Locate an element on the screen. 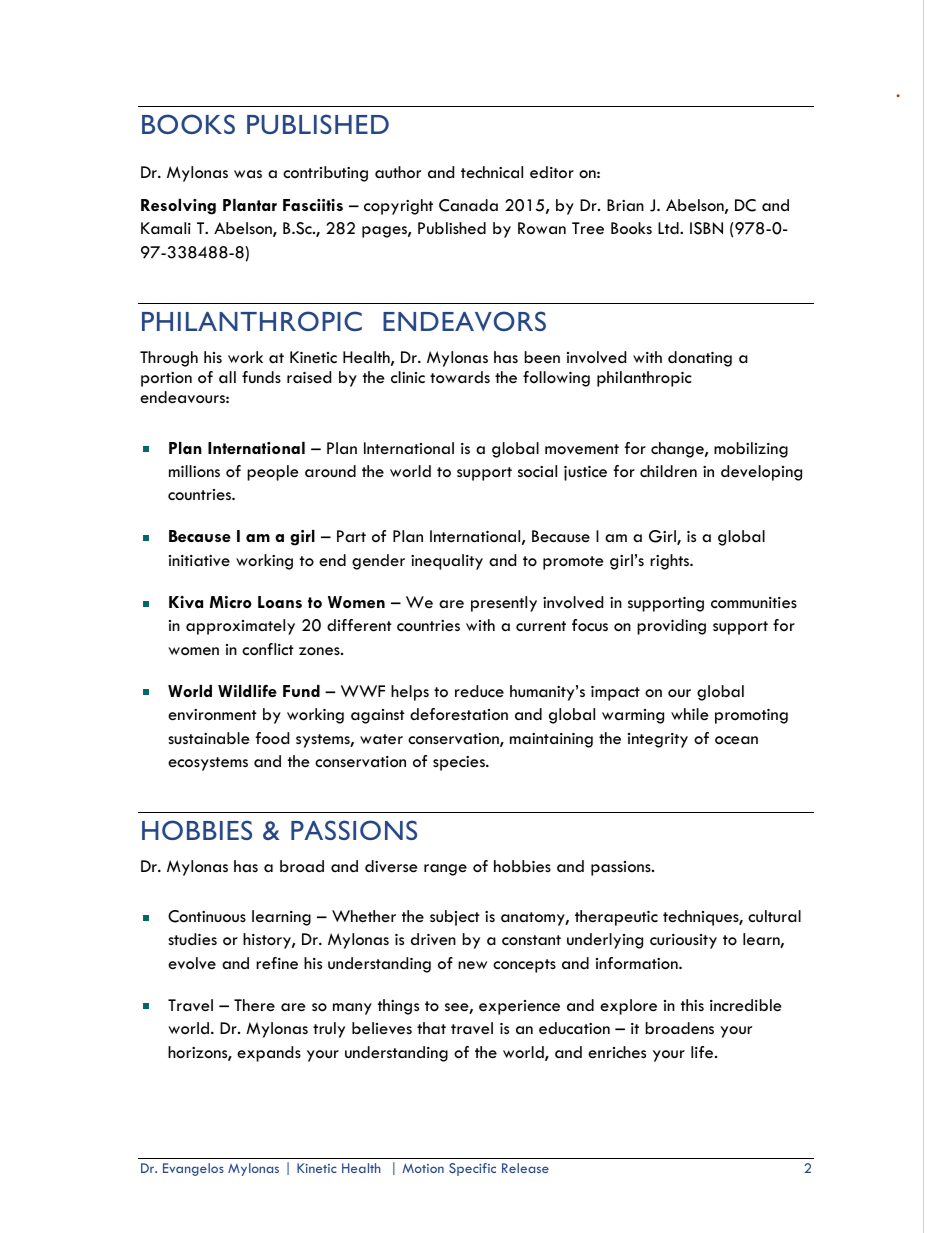 Image resolution: width=952 pixels, height=1233 pixels. subject is located at coordinates (455, 918).
